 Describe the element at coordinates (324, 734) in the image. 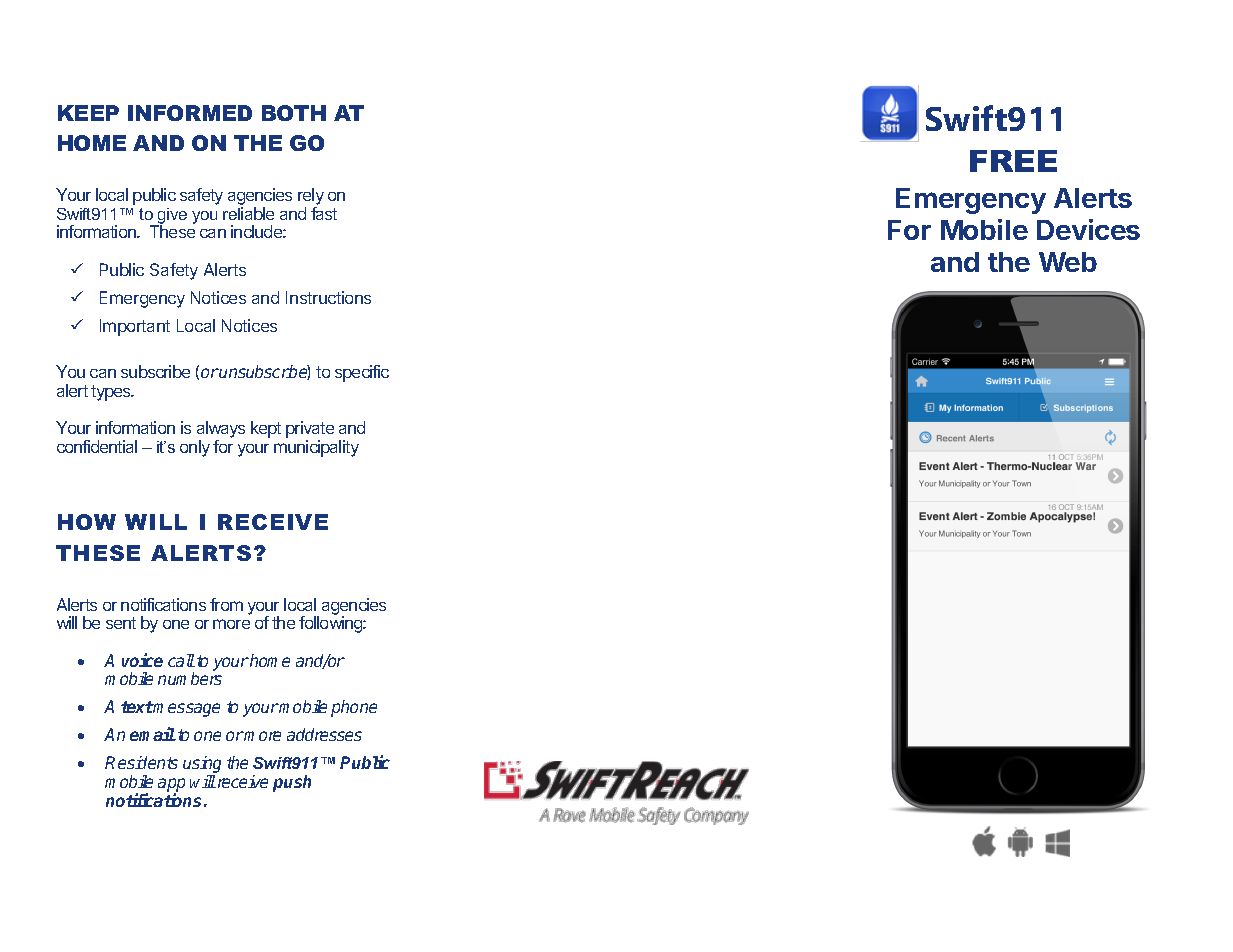

I see `addresses` at that location.
